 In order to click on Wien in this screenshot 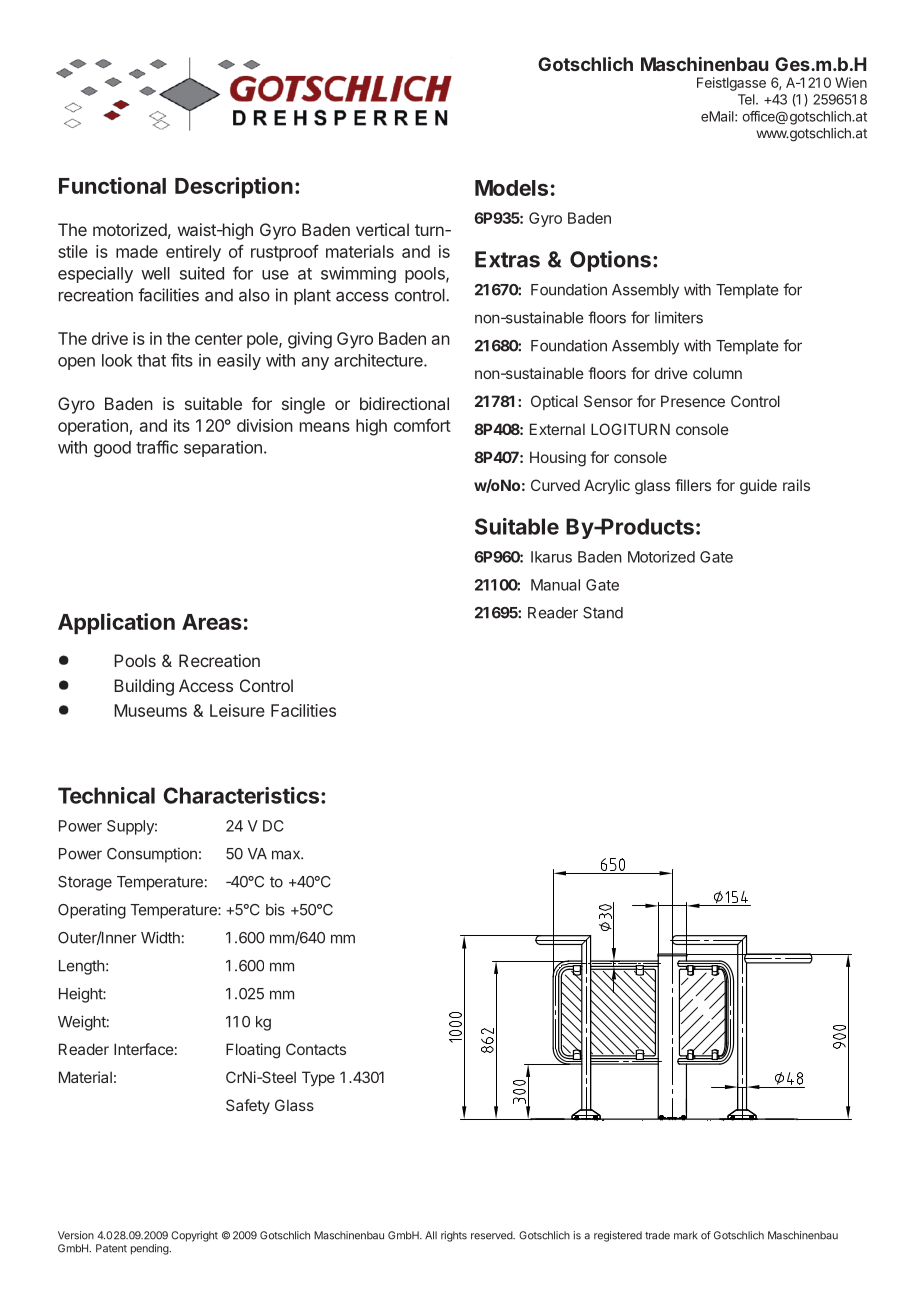, I will do `click(851, 82)`.
